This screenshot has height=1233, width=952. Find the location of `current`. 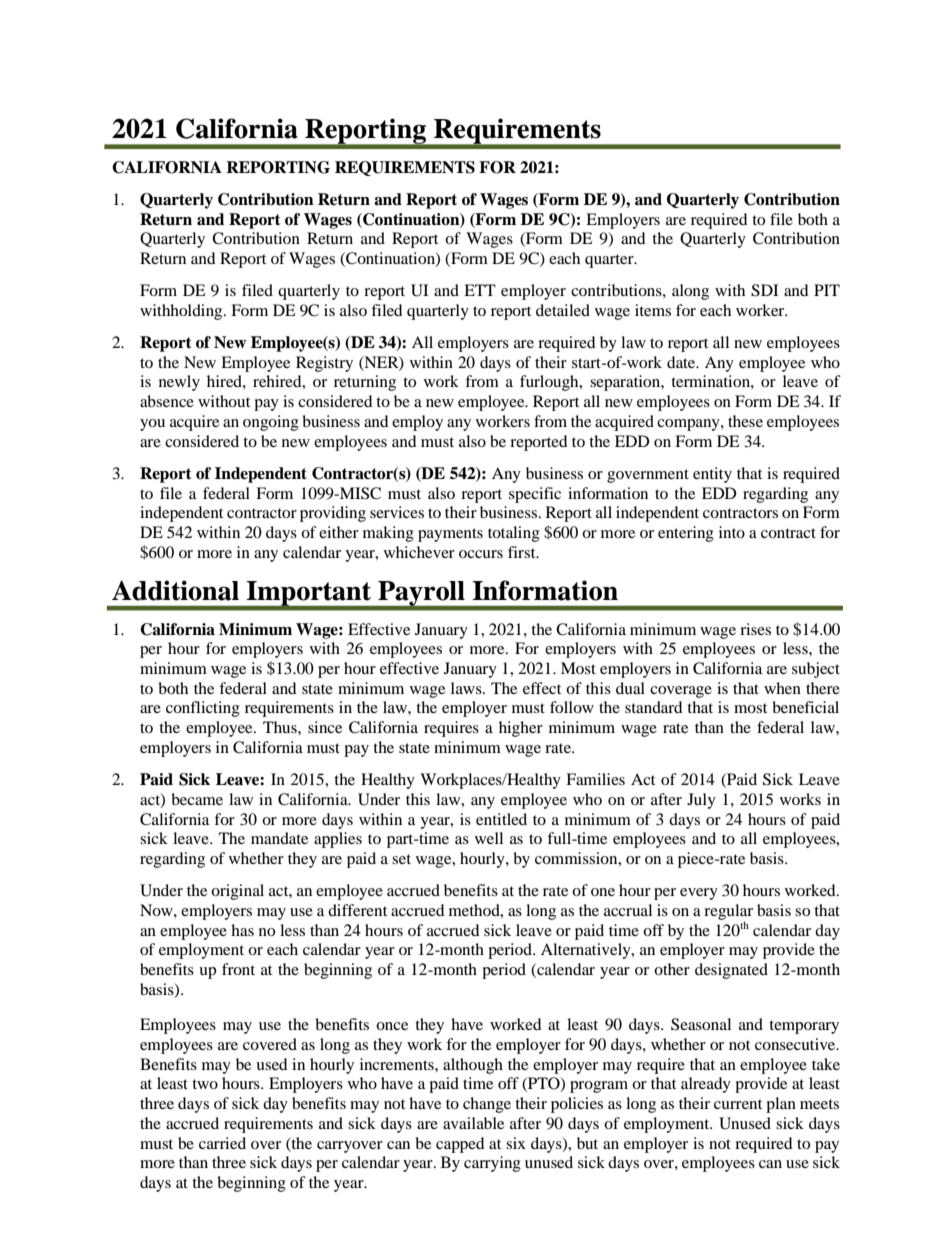

current is located at coordinates (738, 1104).
